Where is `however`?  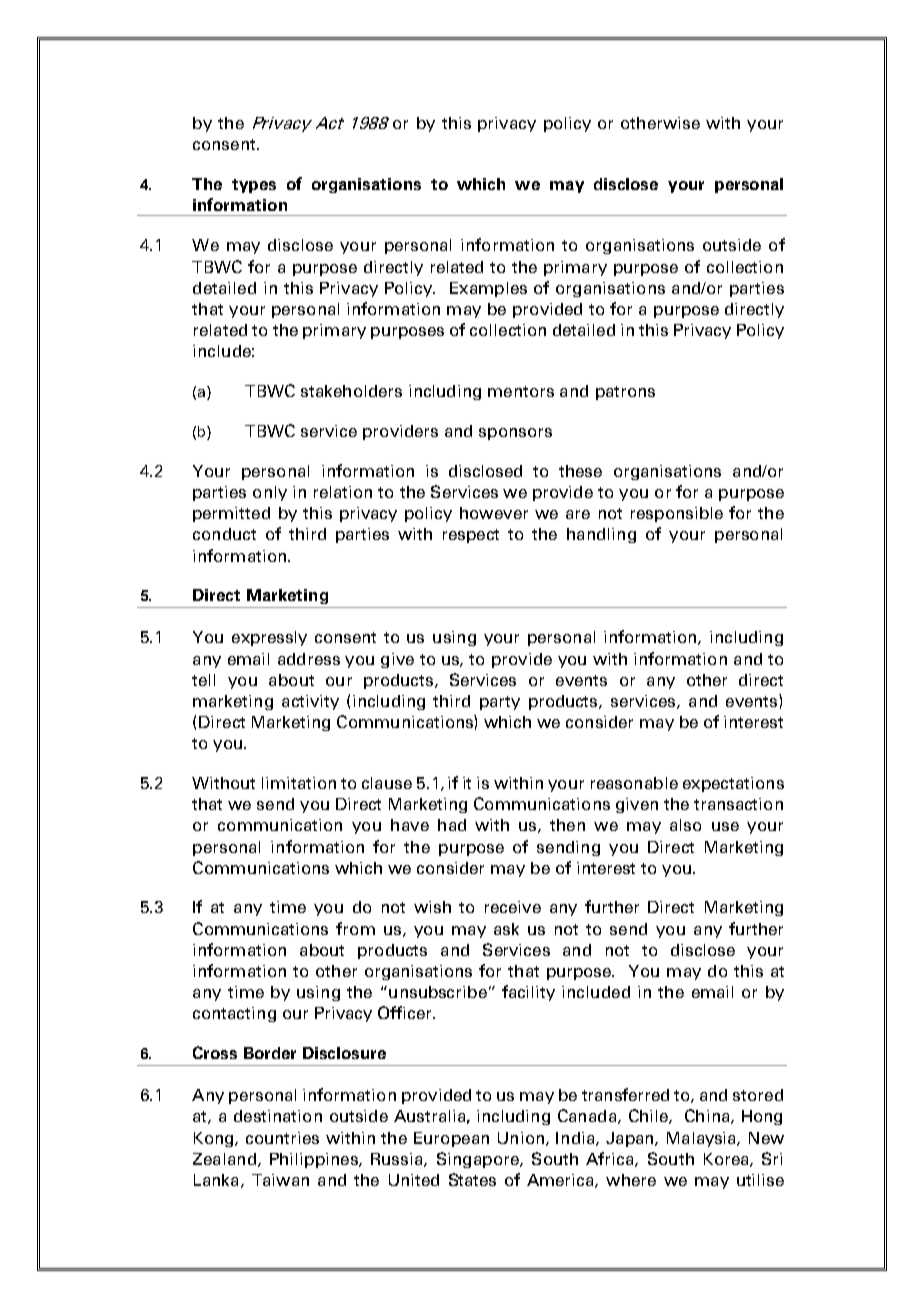 however is located at coordinates (494, 513).
